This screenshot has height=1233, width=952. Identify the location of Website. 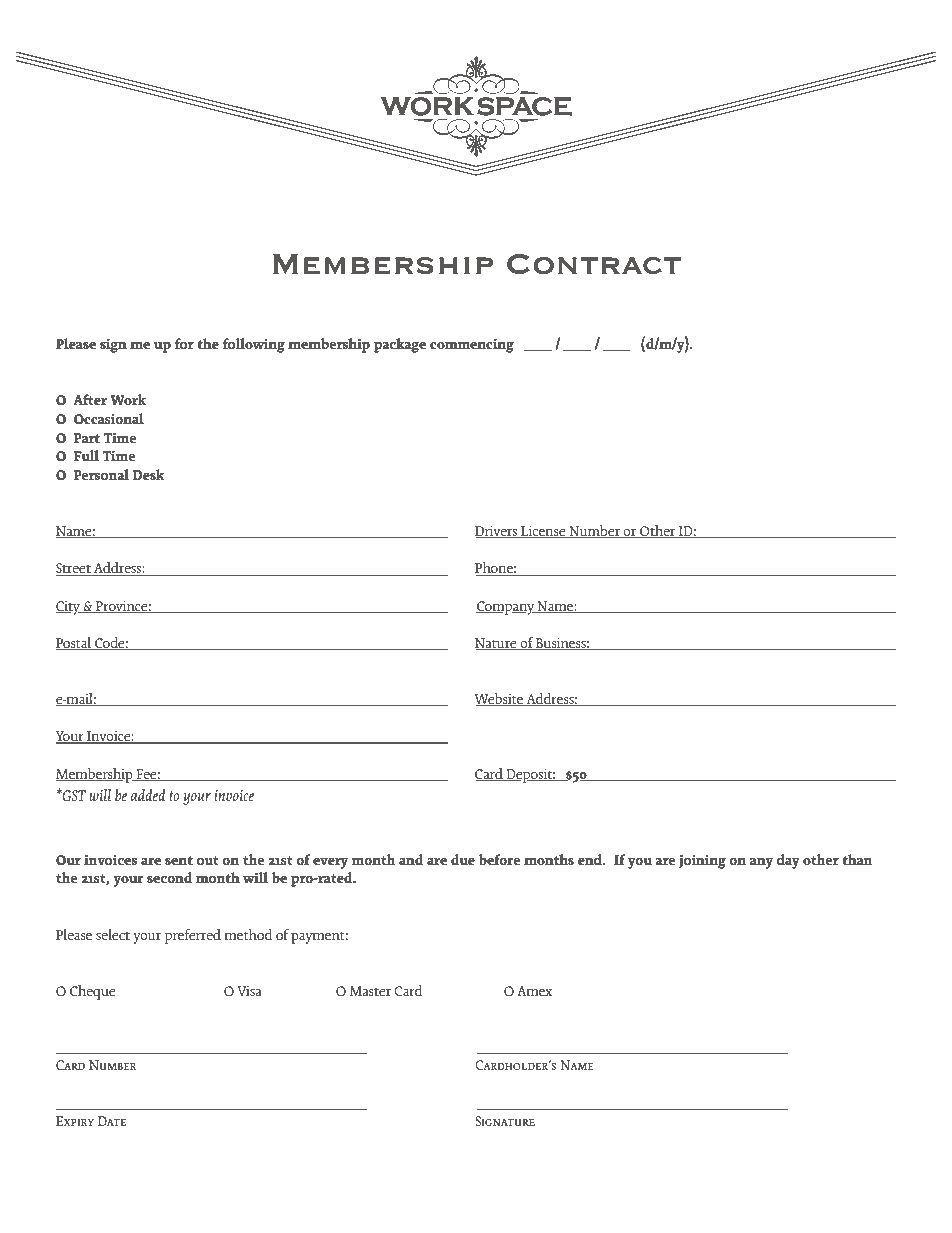
(500, 700).
